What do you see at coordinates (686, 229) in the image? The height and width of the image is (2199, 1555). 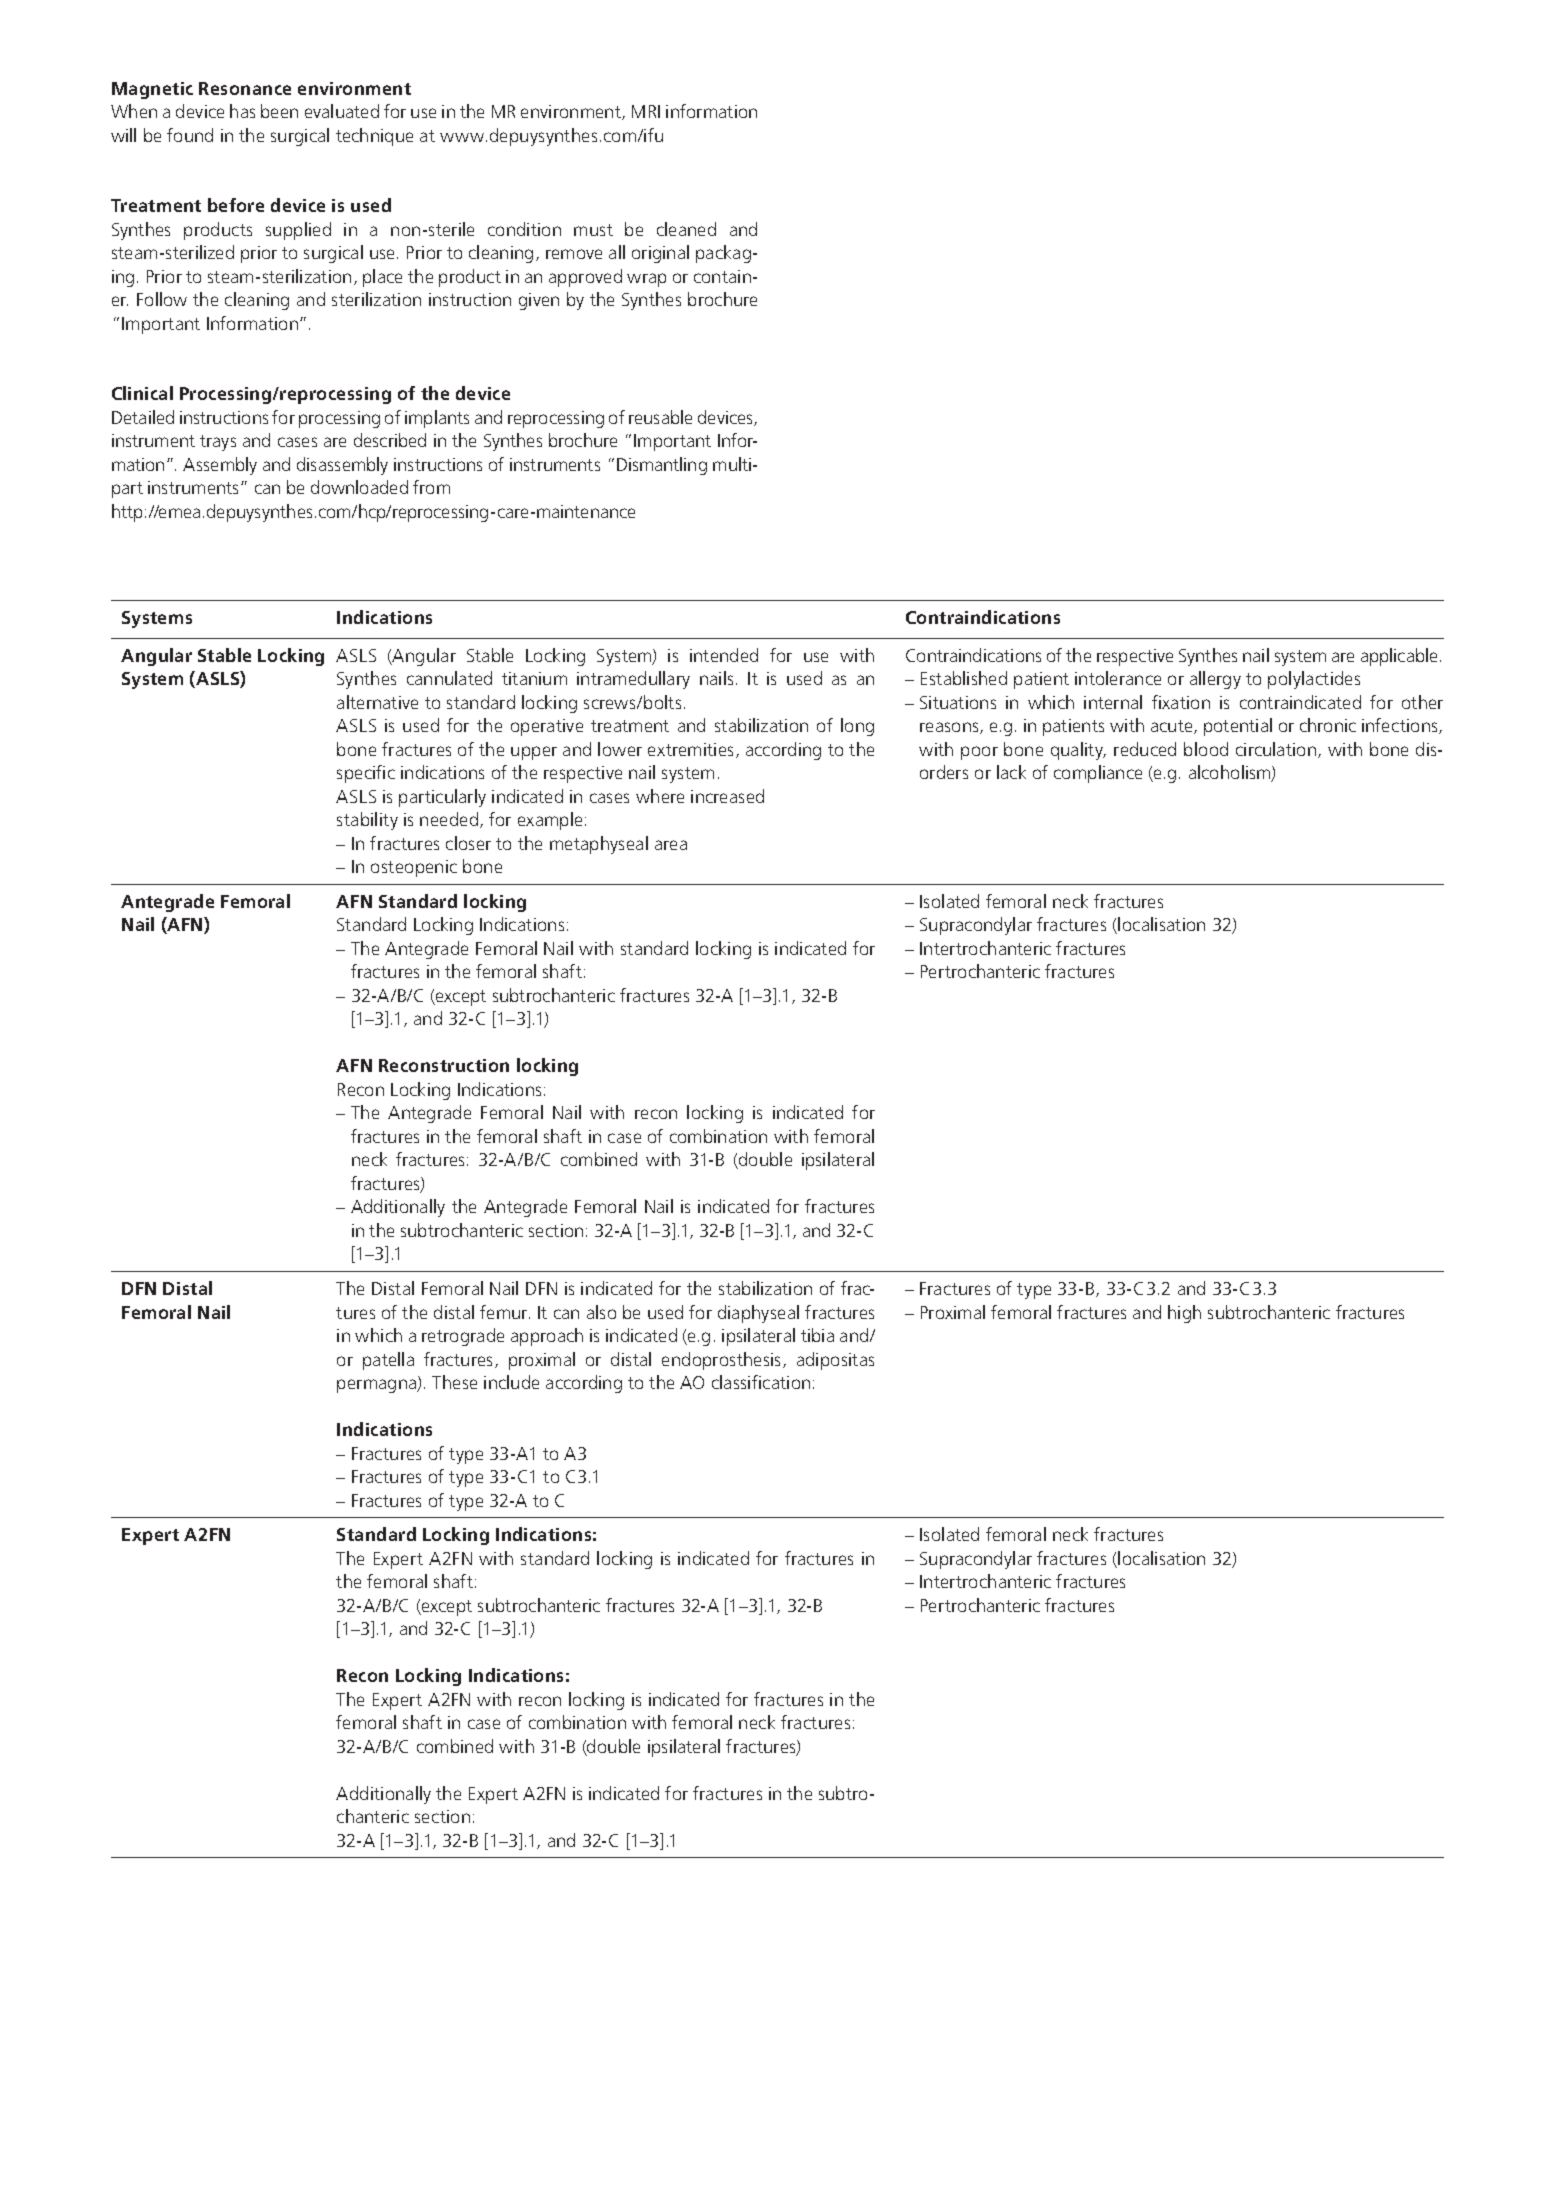 I see `cleaned` at bounding box center [686, 229].
